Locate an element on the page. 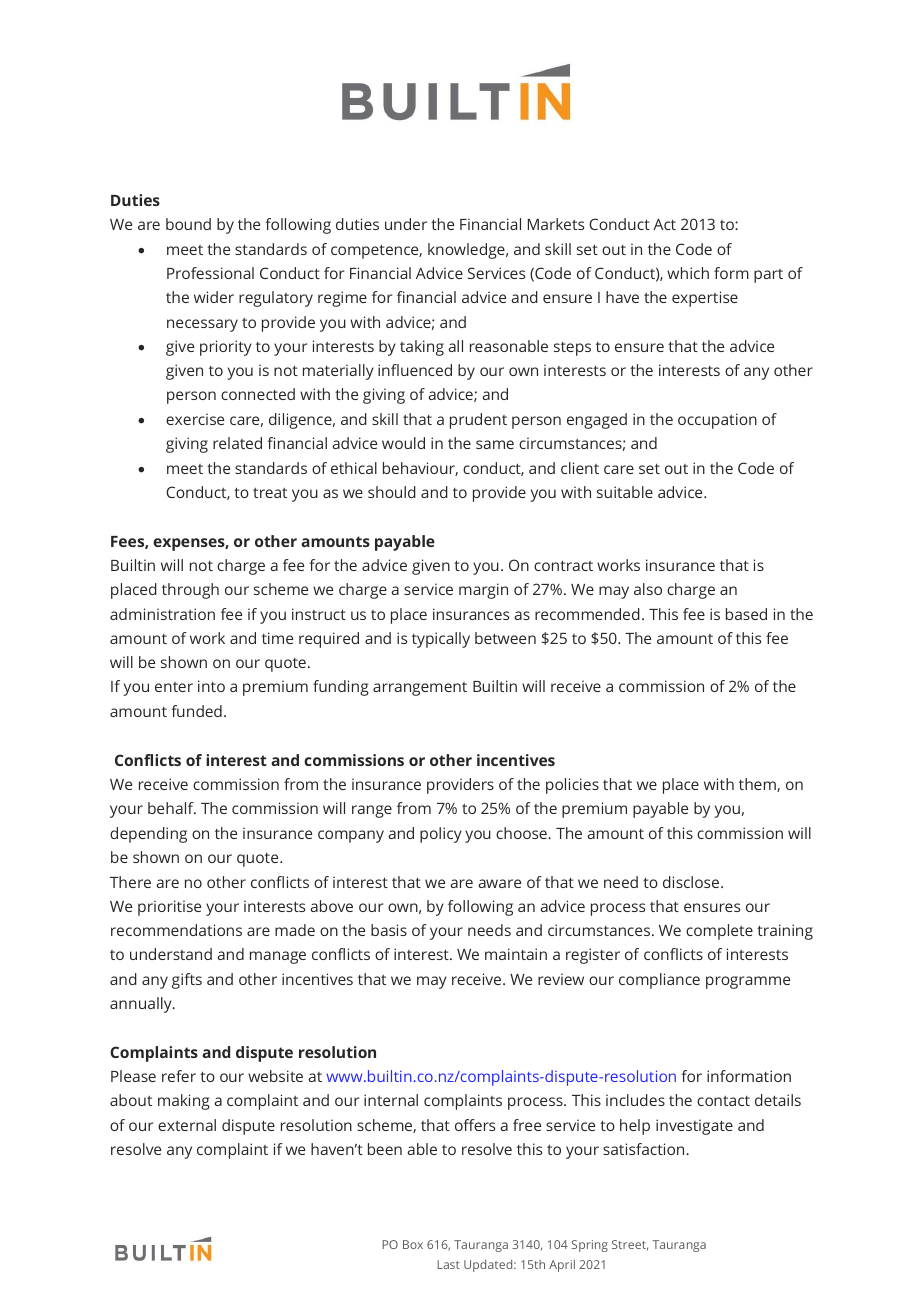  Professional is located at coordinates (210, 273).
